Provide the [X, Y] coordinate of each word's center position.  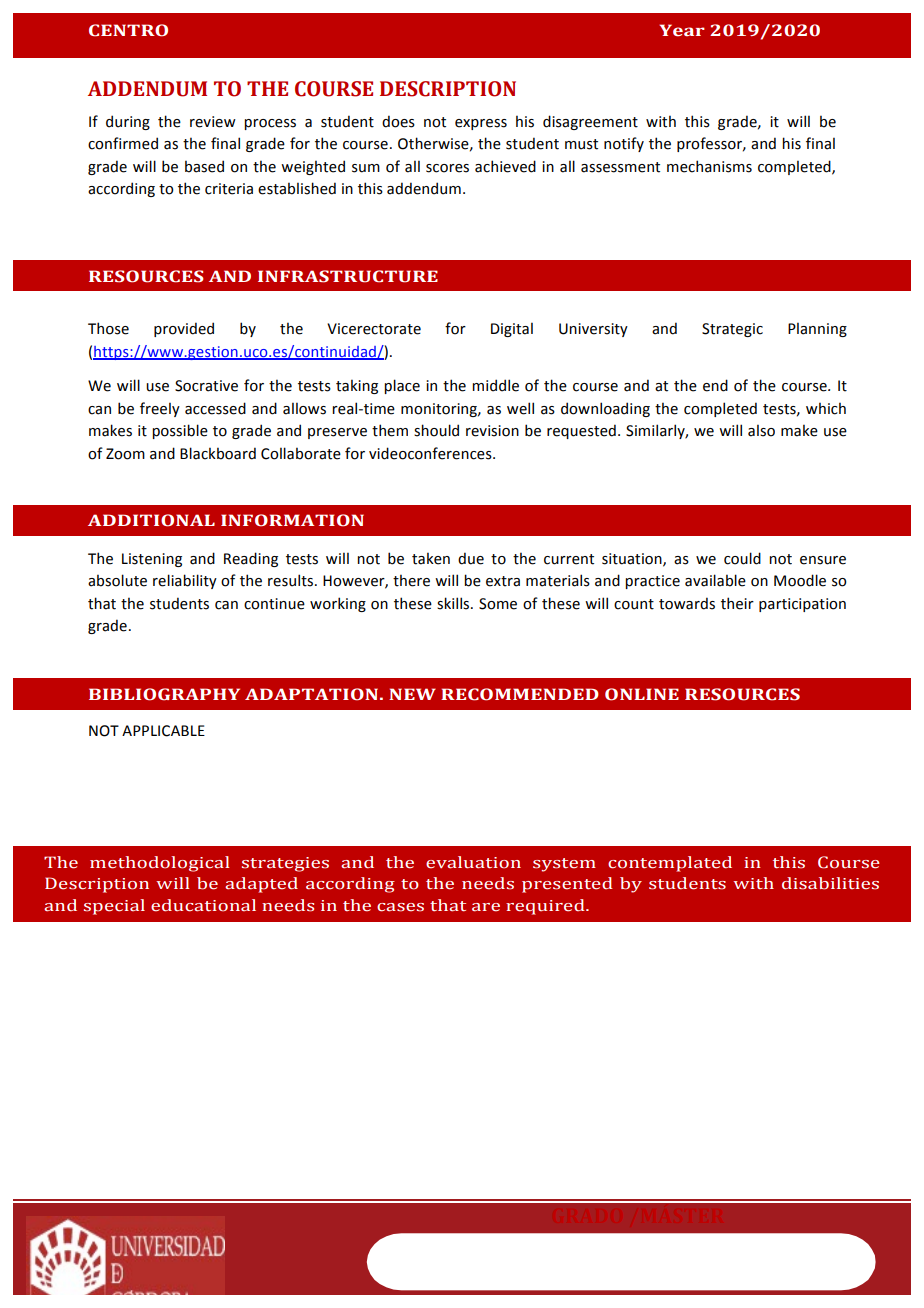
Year [682, 30]
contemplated [670, 864]
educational [203, 905]
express [481, 124]
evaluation [473, 862]
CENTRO [128, 30]
